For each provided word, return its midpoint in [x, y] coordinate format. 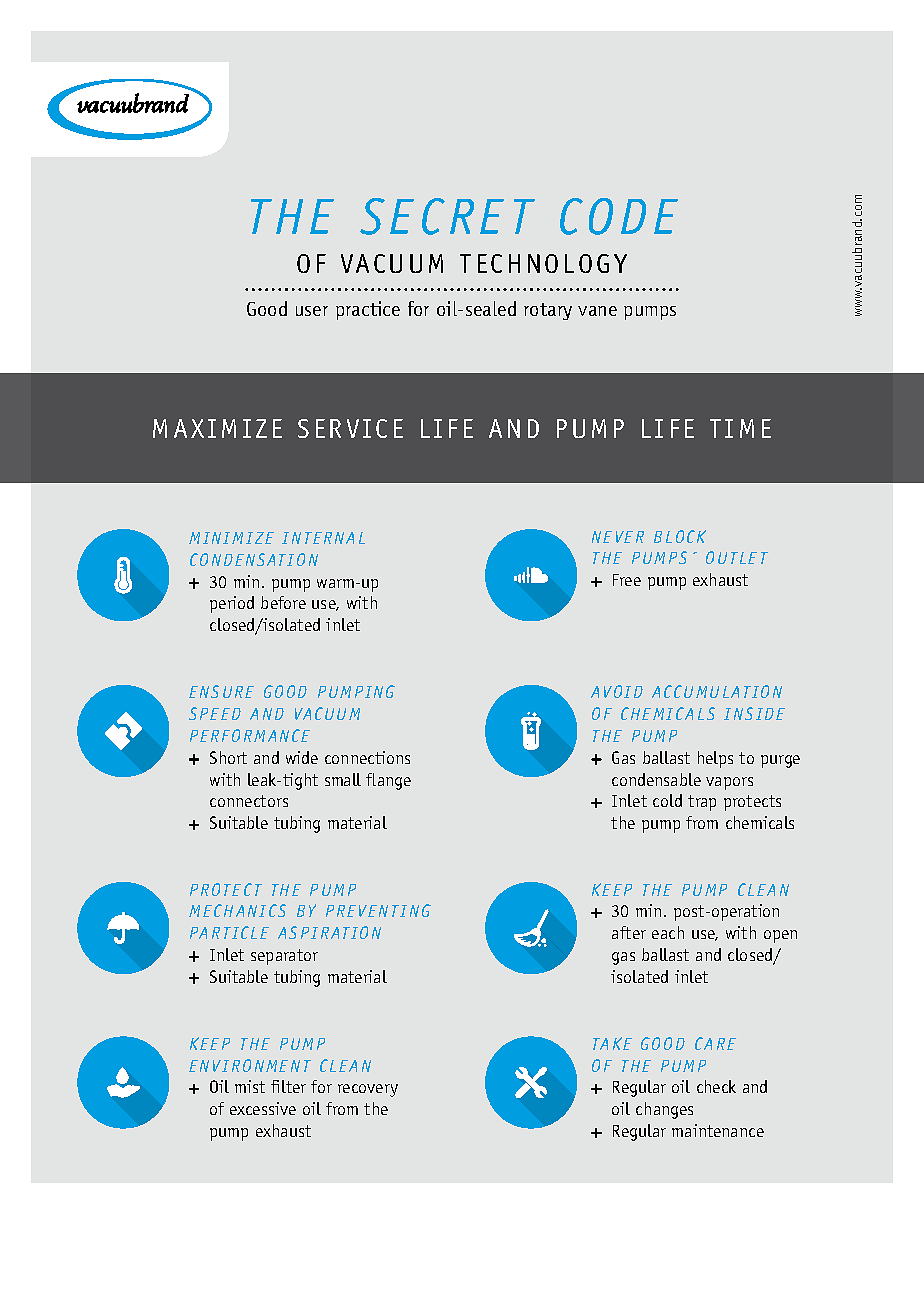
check [716, 1086]
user [312, 311]
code [619, 216]
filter [288, 1086]
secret [447, 216]
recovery [368, 1090]
